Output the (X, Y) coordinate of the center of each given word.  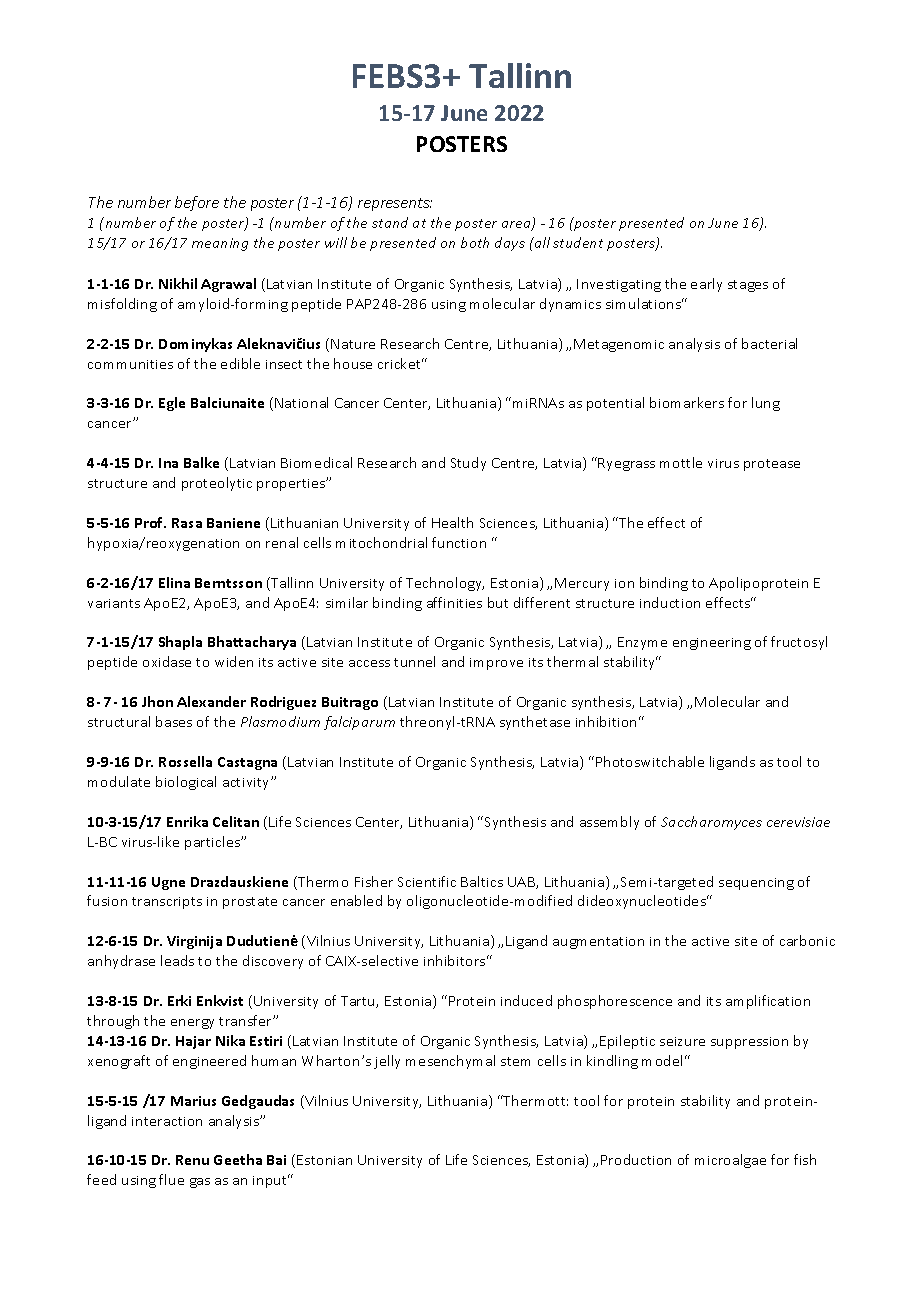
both (475, 242)
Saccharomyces (711, 823)
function (459, 542)
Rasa (187, 523)
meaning (220, 244)
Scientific (427, 881)
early (706, 285)
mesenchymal (450, 1062)
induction (670, 602)
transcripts (167, 903)
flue (171, 1179)
